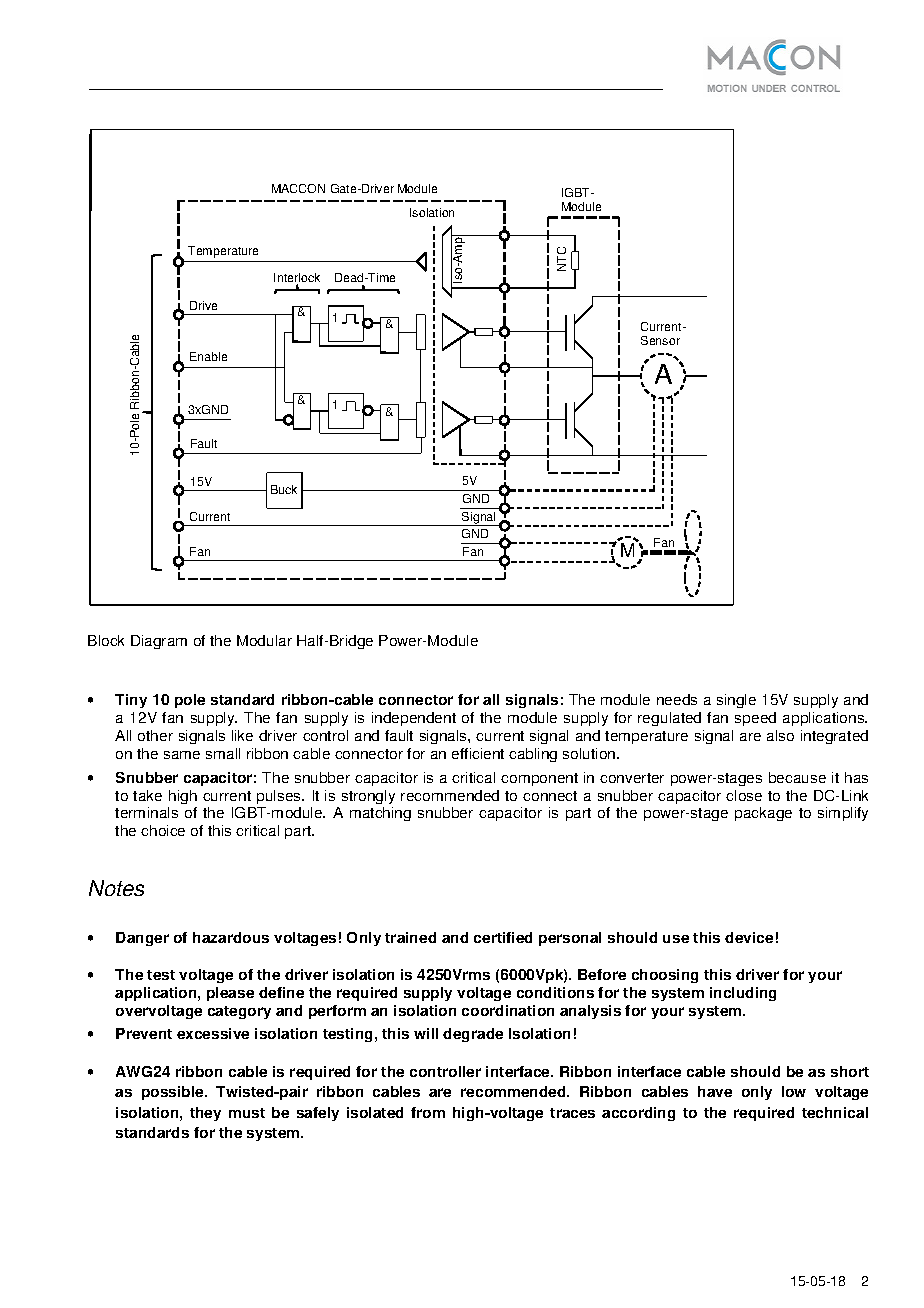  I want to click on Tiny, so click(131, 701).
